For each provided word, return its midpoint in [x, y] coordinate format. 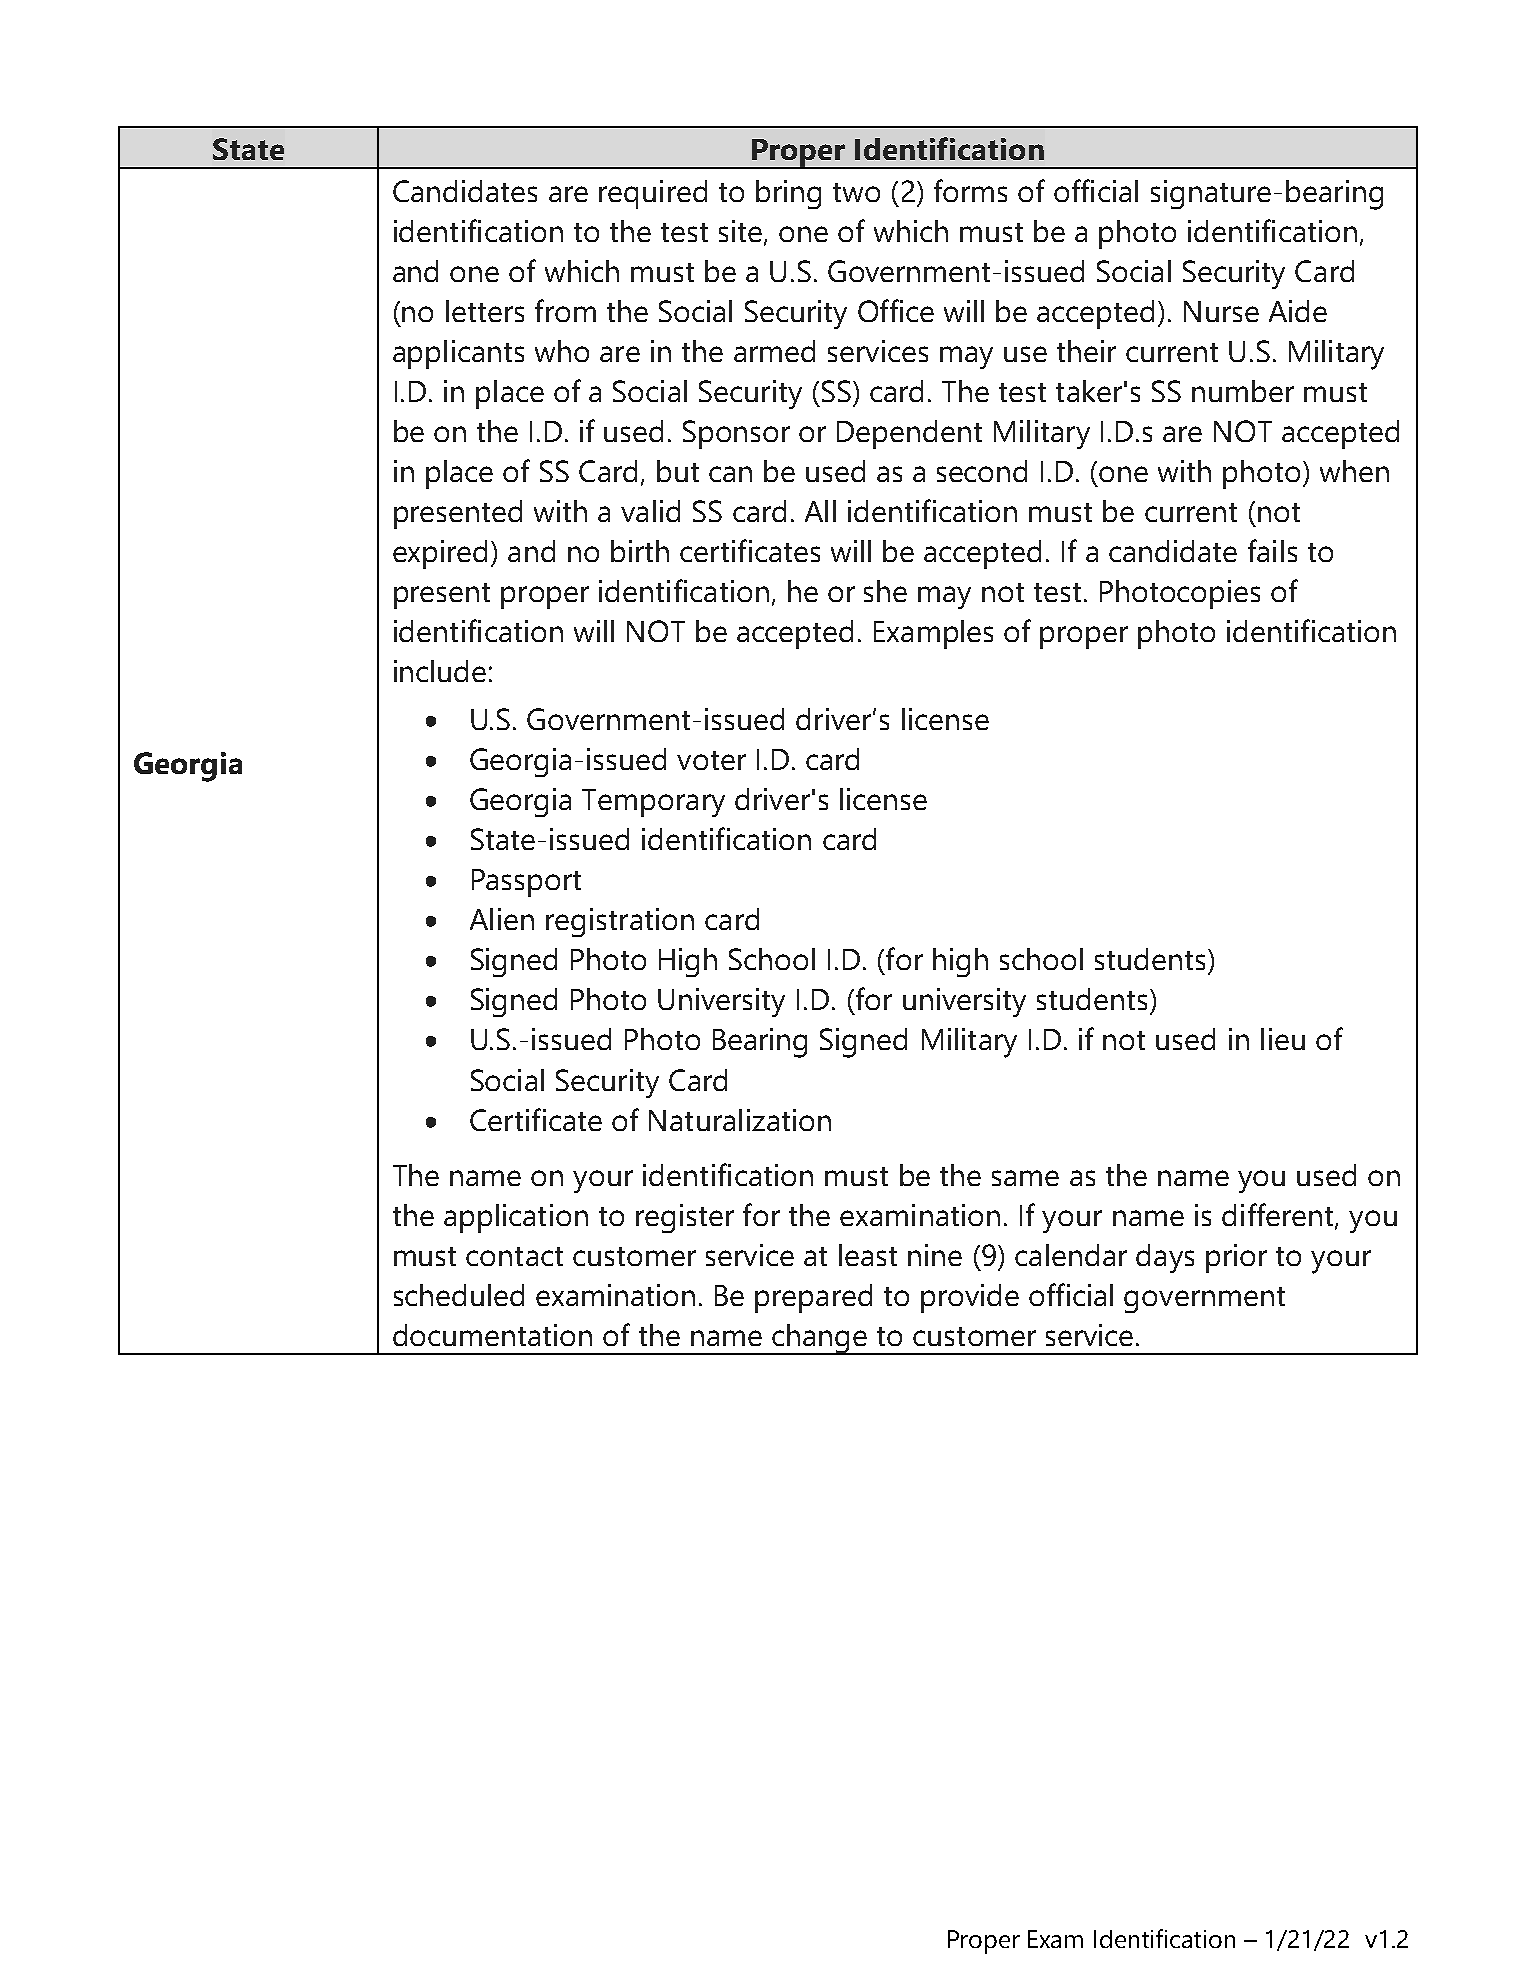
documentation [492, 1335]
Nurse [1221, 311]
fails [1272, 550]
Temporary [653, 803]
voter [711, 760]
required [653, 194]
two [856, 192]
